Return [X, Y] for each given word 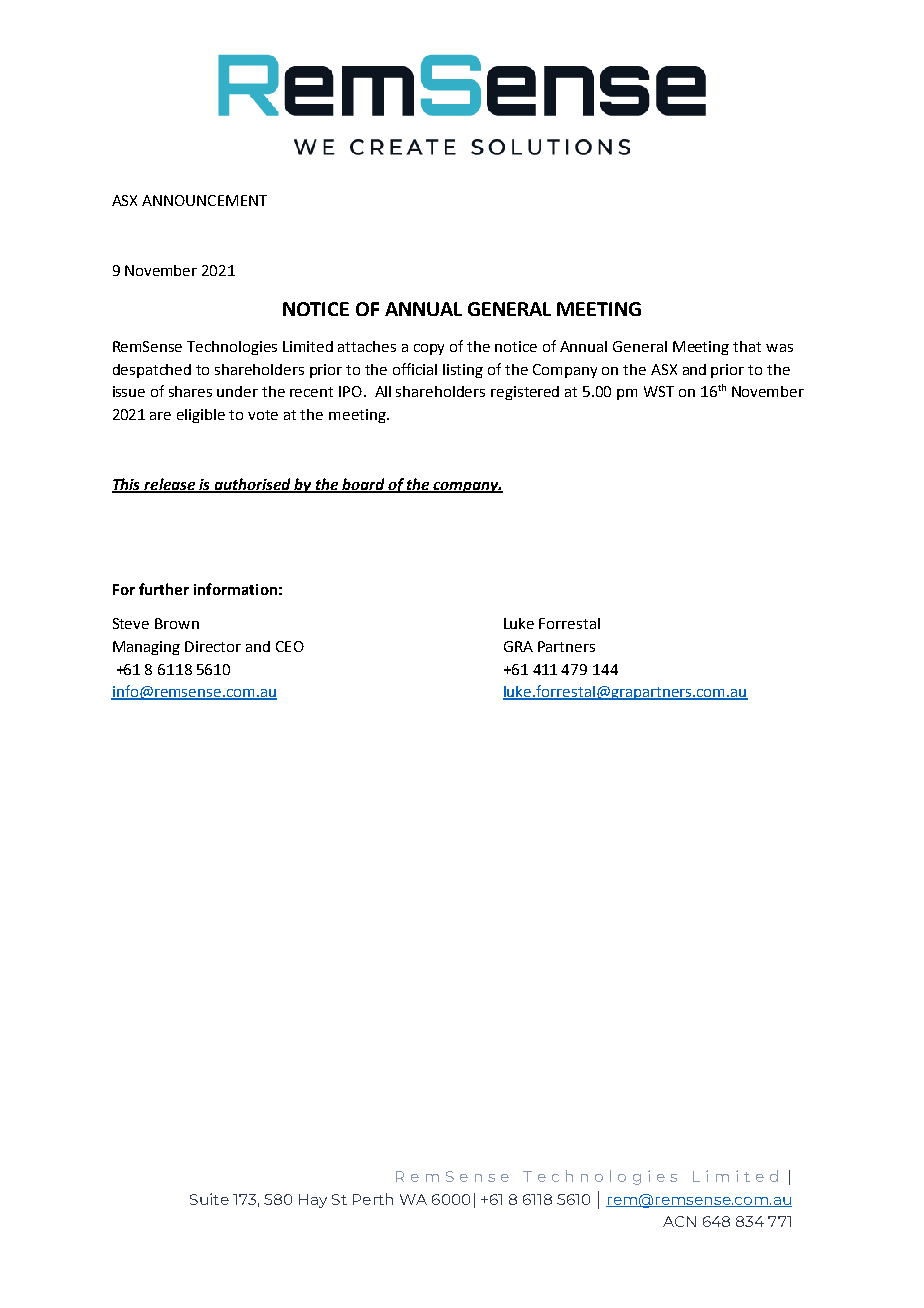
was [779, 348]
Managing [146, 648]
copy [429, 349]
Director [213, 646]
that [747, 346]
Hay [313, 1201]
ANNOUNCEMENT [204, 200]
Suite [209, 1199]
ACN [679, 1221]
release [169, 485]
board [363, 485]
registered [525, 393]
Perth [373, 1199]
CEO [290, 646]
